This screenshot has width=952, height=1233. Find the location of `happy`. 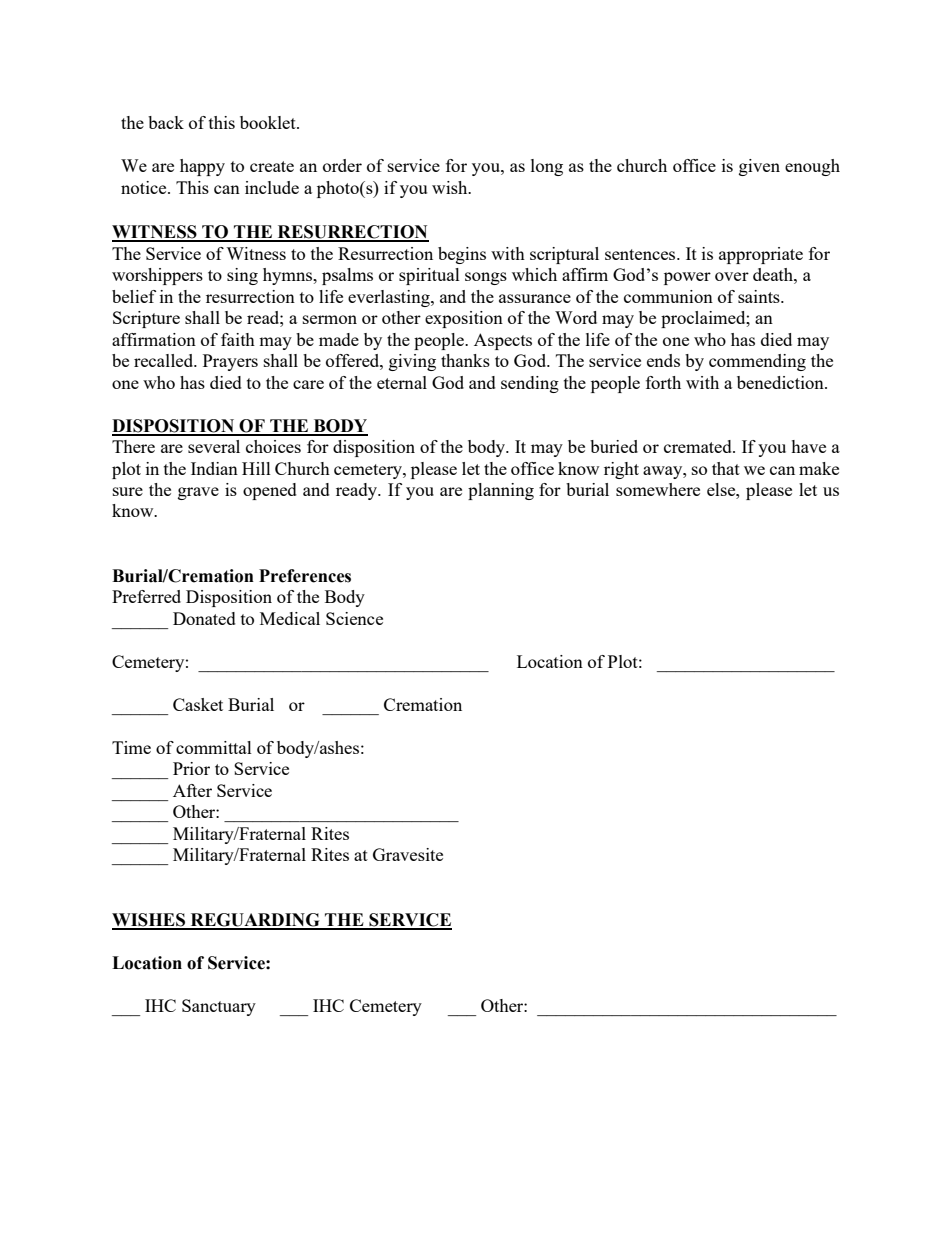

happy is located at coordinates (202, 167).
